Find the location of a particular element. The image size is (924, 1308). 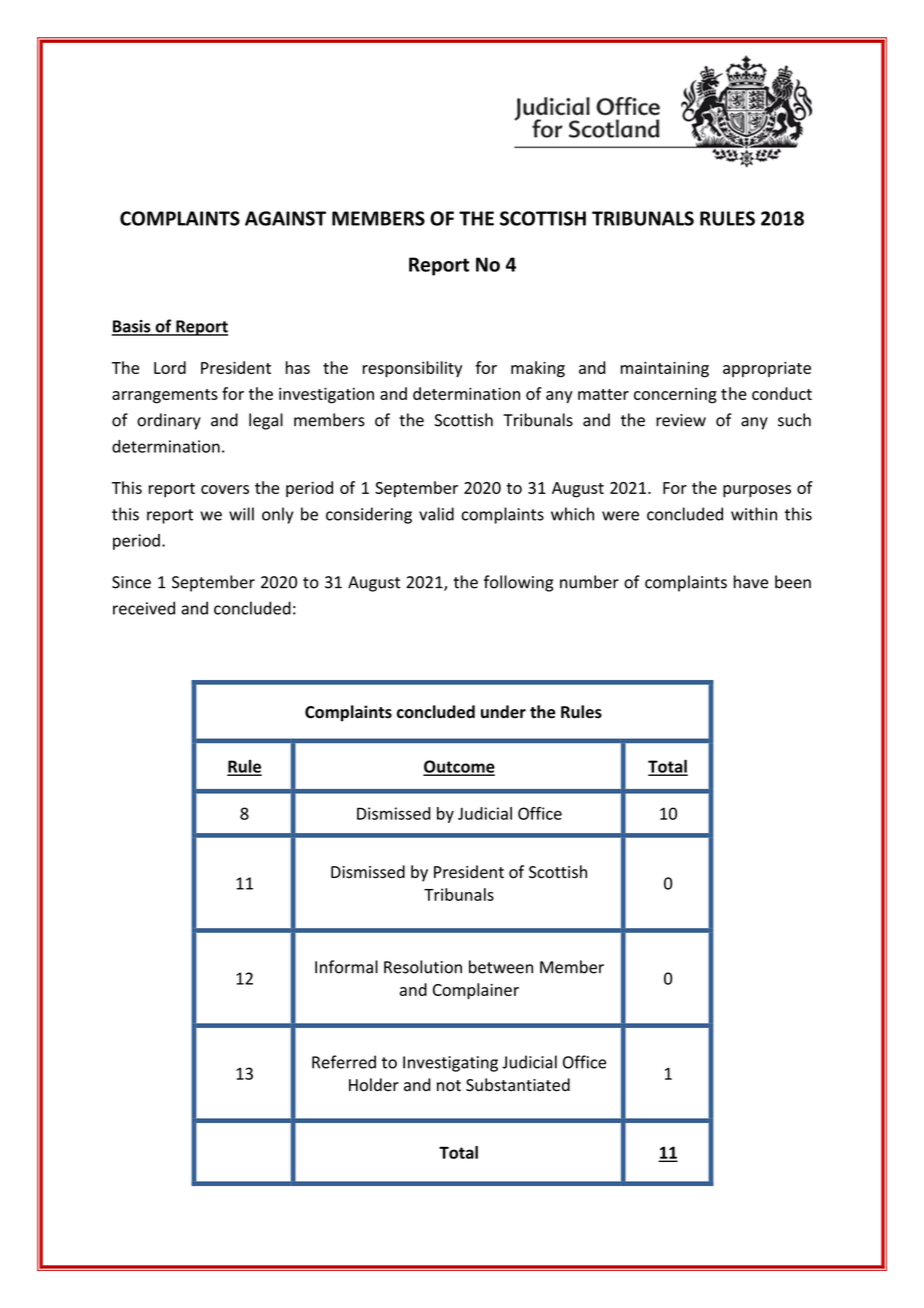

have is located at coordinates (751, 582).
